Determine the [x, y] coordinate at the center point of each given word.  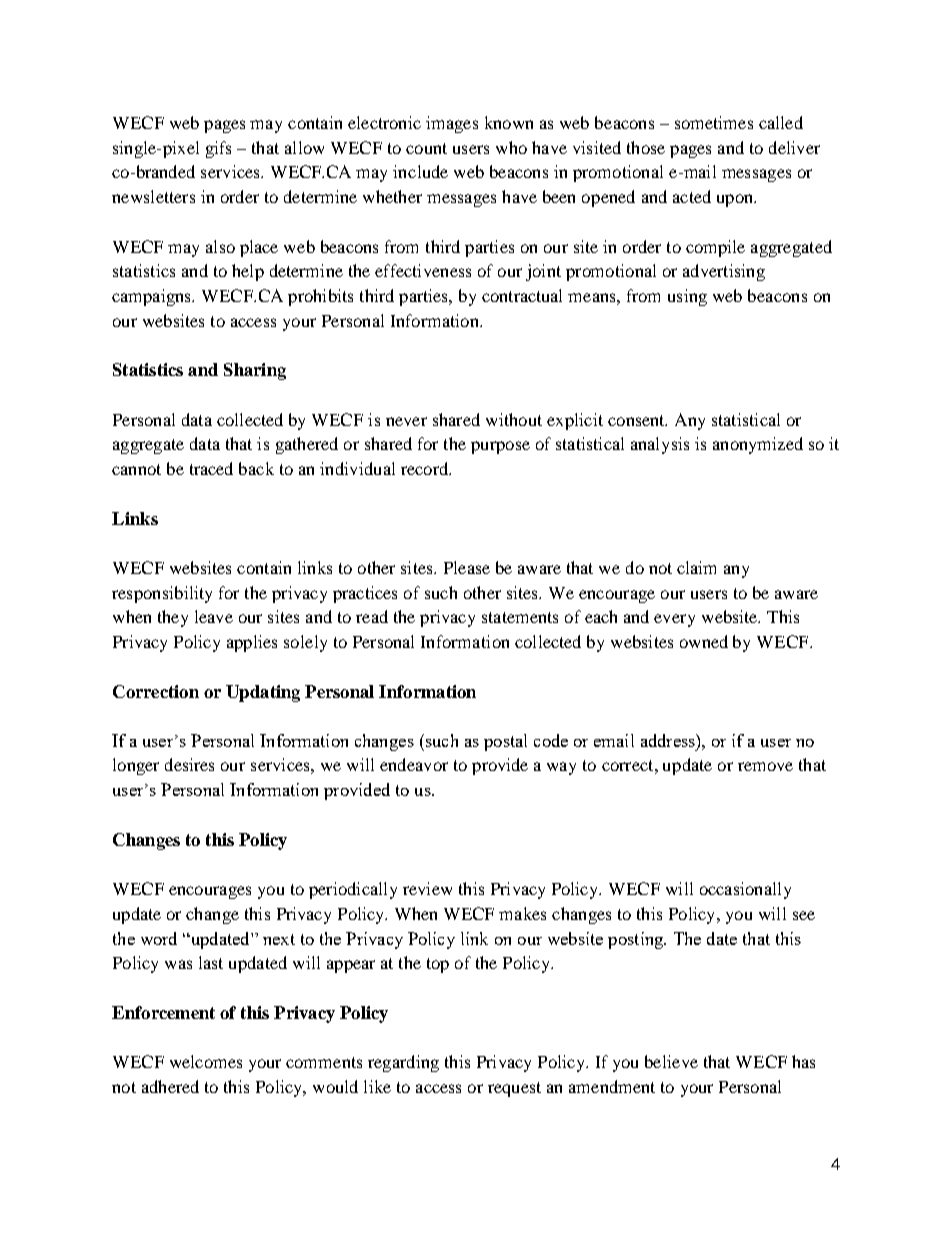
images [452, 124]
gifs [218, 149]
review [427, 888]
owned [704, 641]
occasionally [745, 890]
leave [214, 616]
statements [520, 617]
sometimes [714, 122]
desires [189, 764]
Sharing [255, 371]
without [514, 419]
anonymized [758, 445]
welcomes [206, 1061]
